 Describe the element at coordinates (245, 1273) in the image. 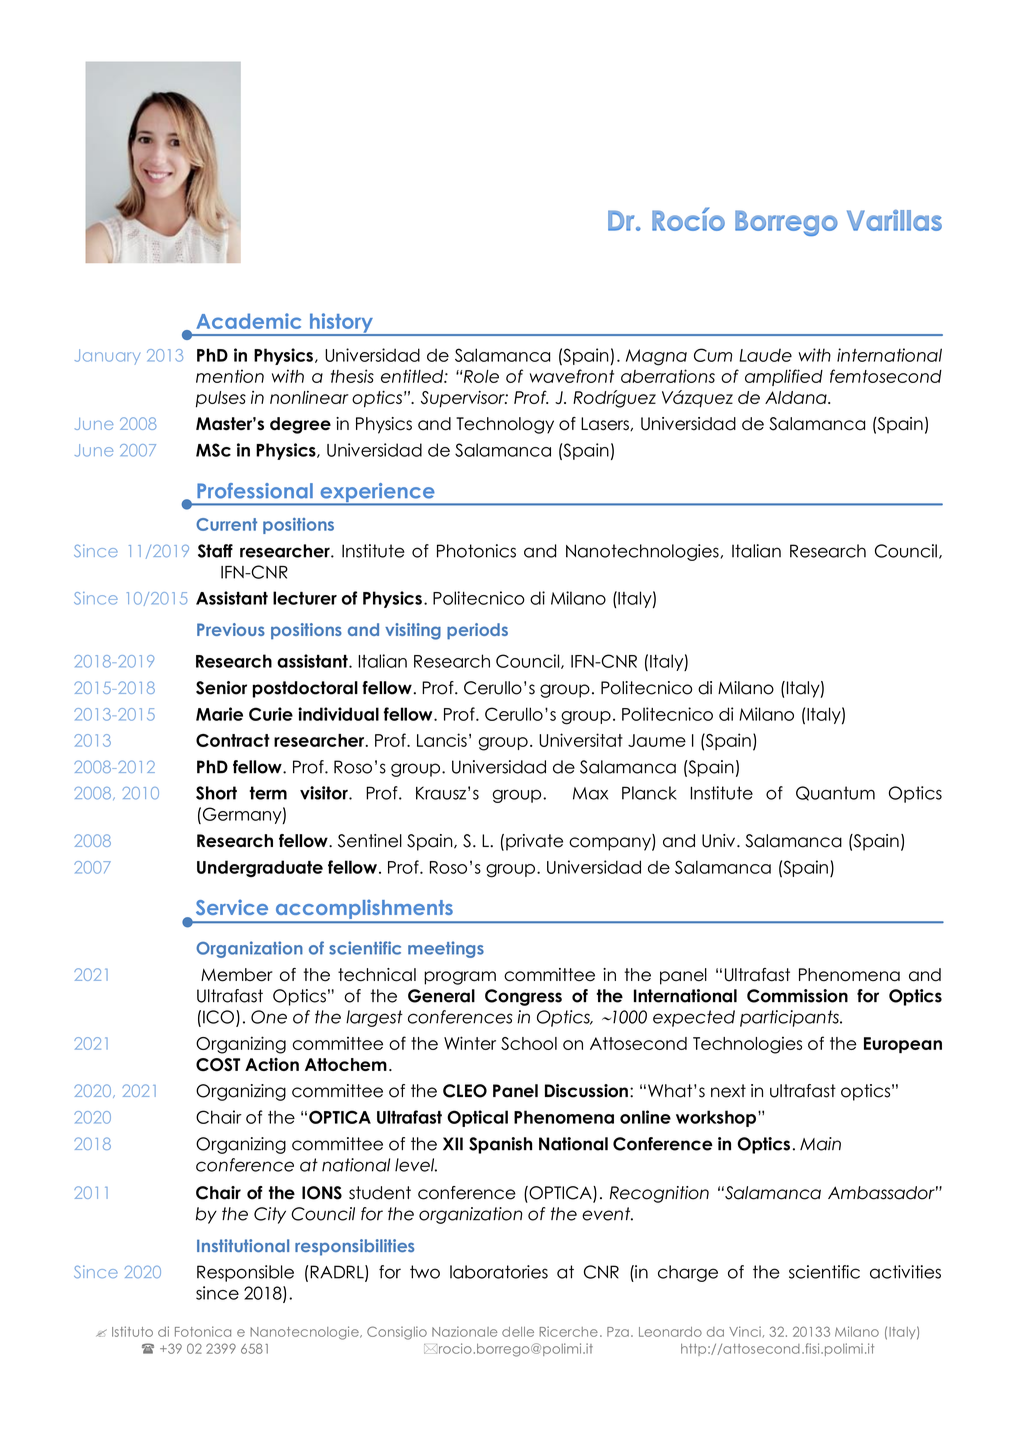

I see `Responsible` at that location.
